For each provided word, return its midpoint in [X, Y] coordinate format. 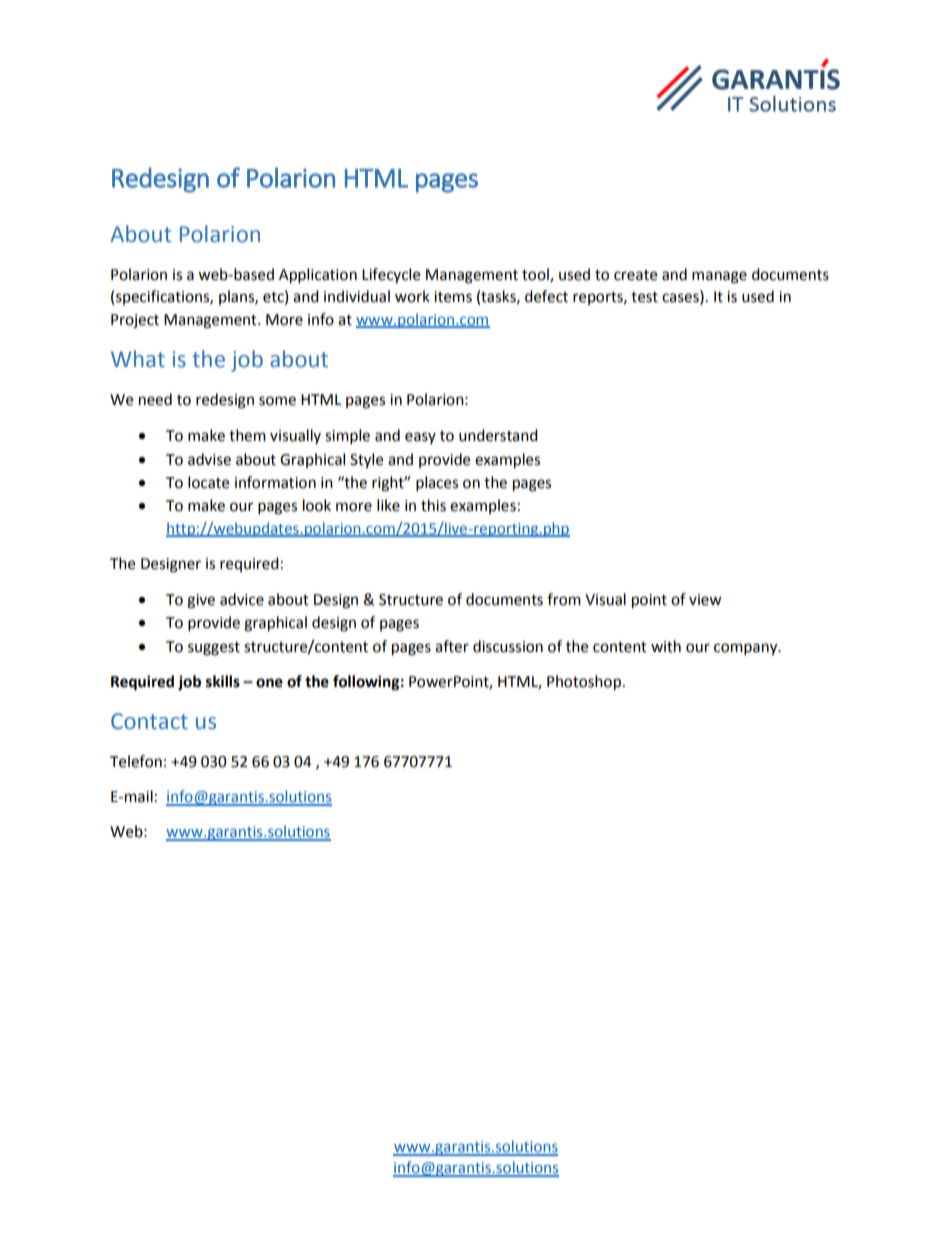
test [644, 297]
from [564, 599]
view [705, 600]
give [201, 601]
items [453, 297]
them [247, 435]
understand [498, 435]
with [666, 646]
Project [135, 321]
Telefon [136, 761]
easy [420, 438]
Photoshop [584, 683]
